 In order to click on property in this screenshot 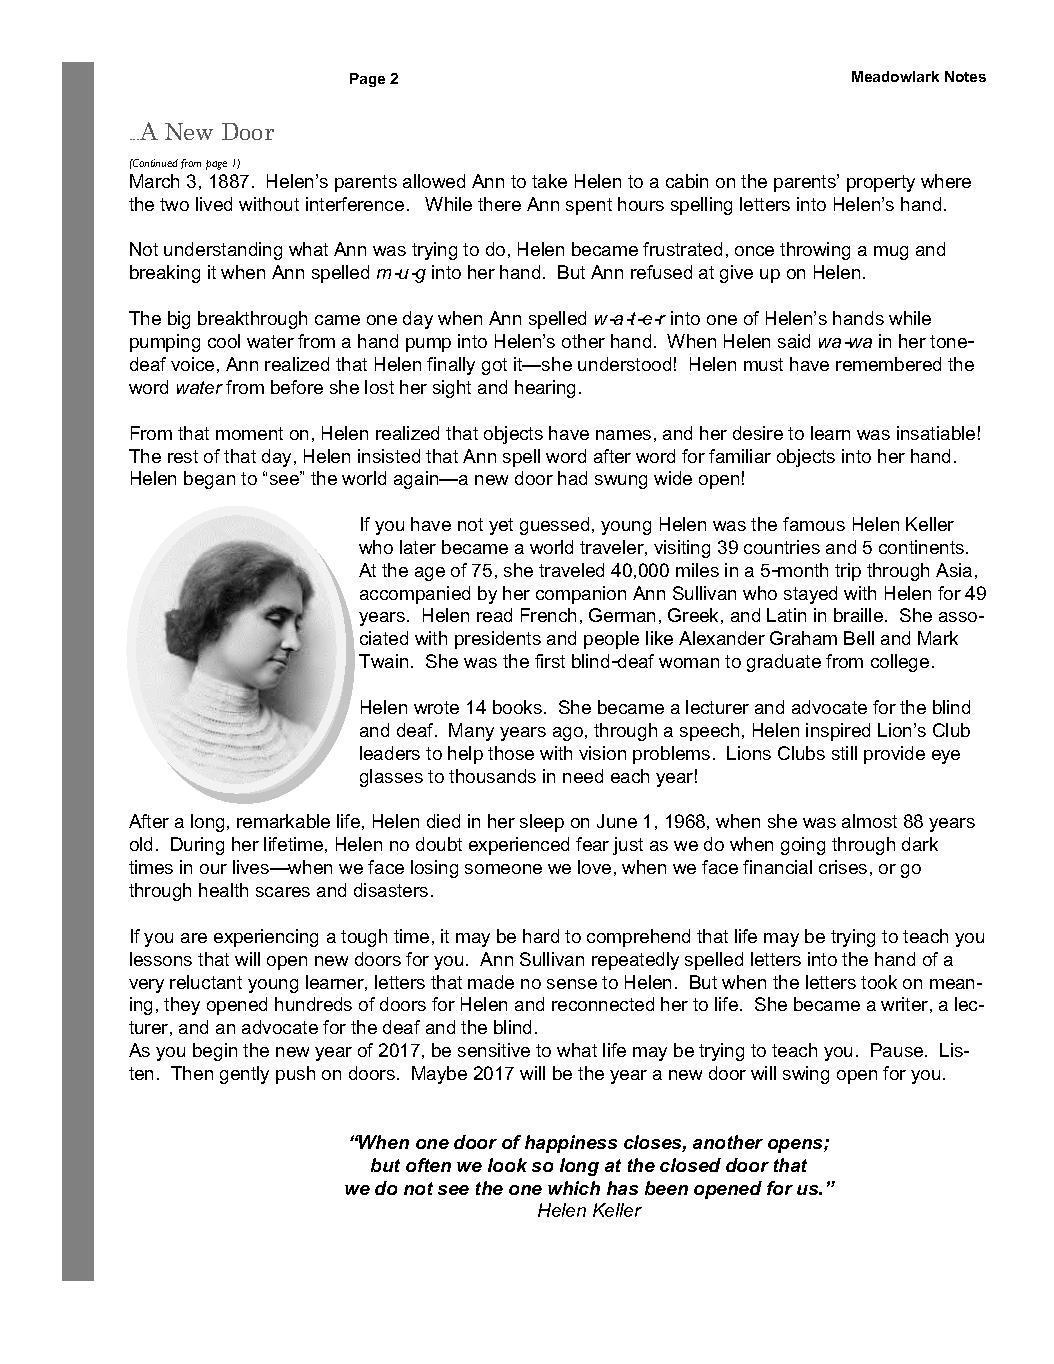, I will do `click(881, 183)`.
